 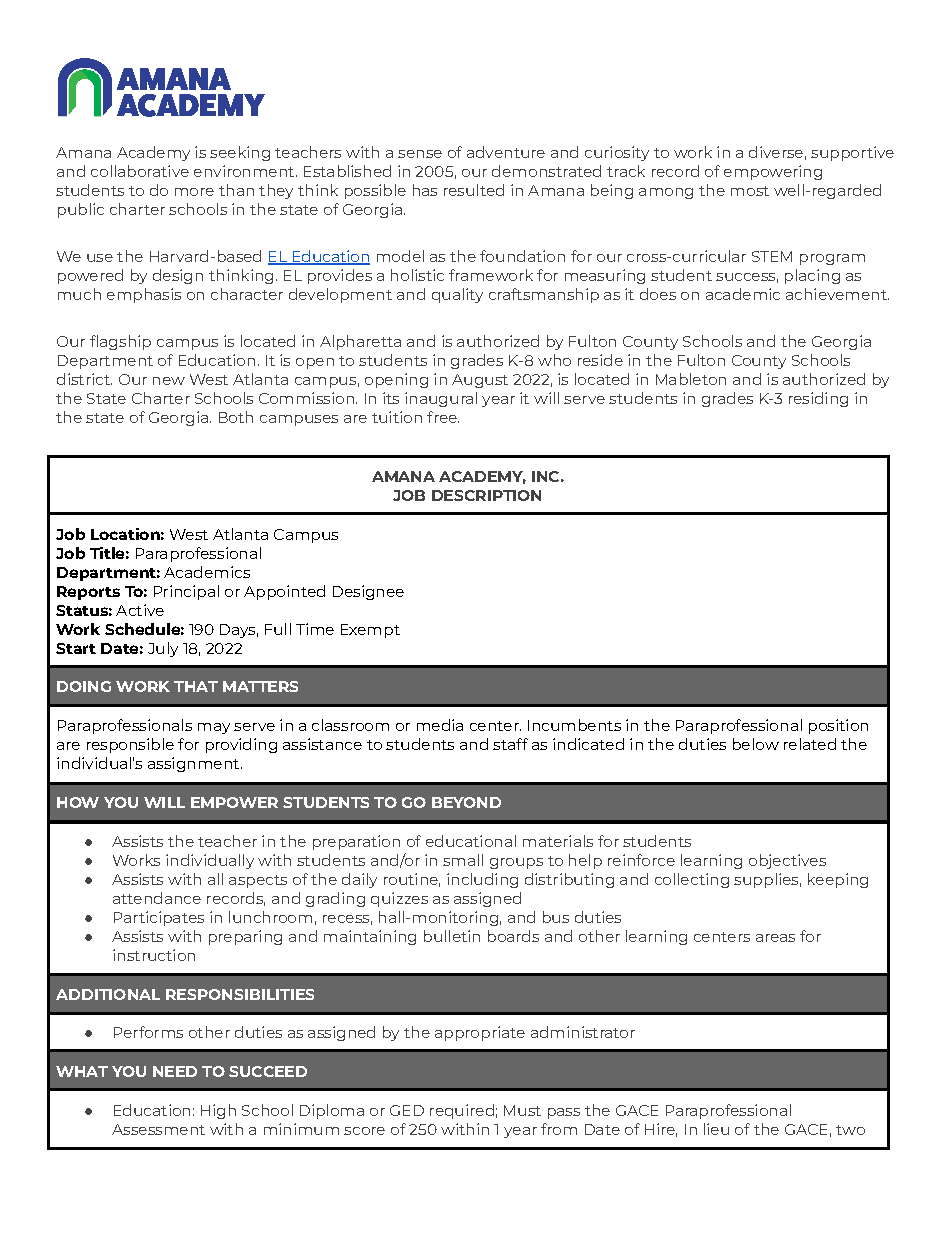 What do you see at coordinates (194, 192) in the screenshot?
I see `more` at bounding box center [194, 192].
